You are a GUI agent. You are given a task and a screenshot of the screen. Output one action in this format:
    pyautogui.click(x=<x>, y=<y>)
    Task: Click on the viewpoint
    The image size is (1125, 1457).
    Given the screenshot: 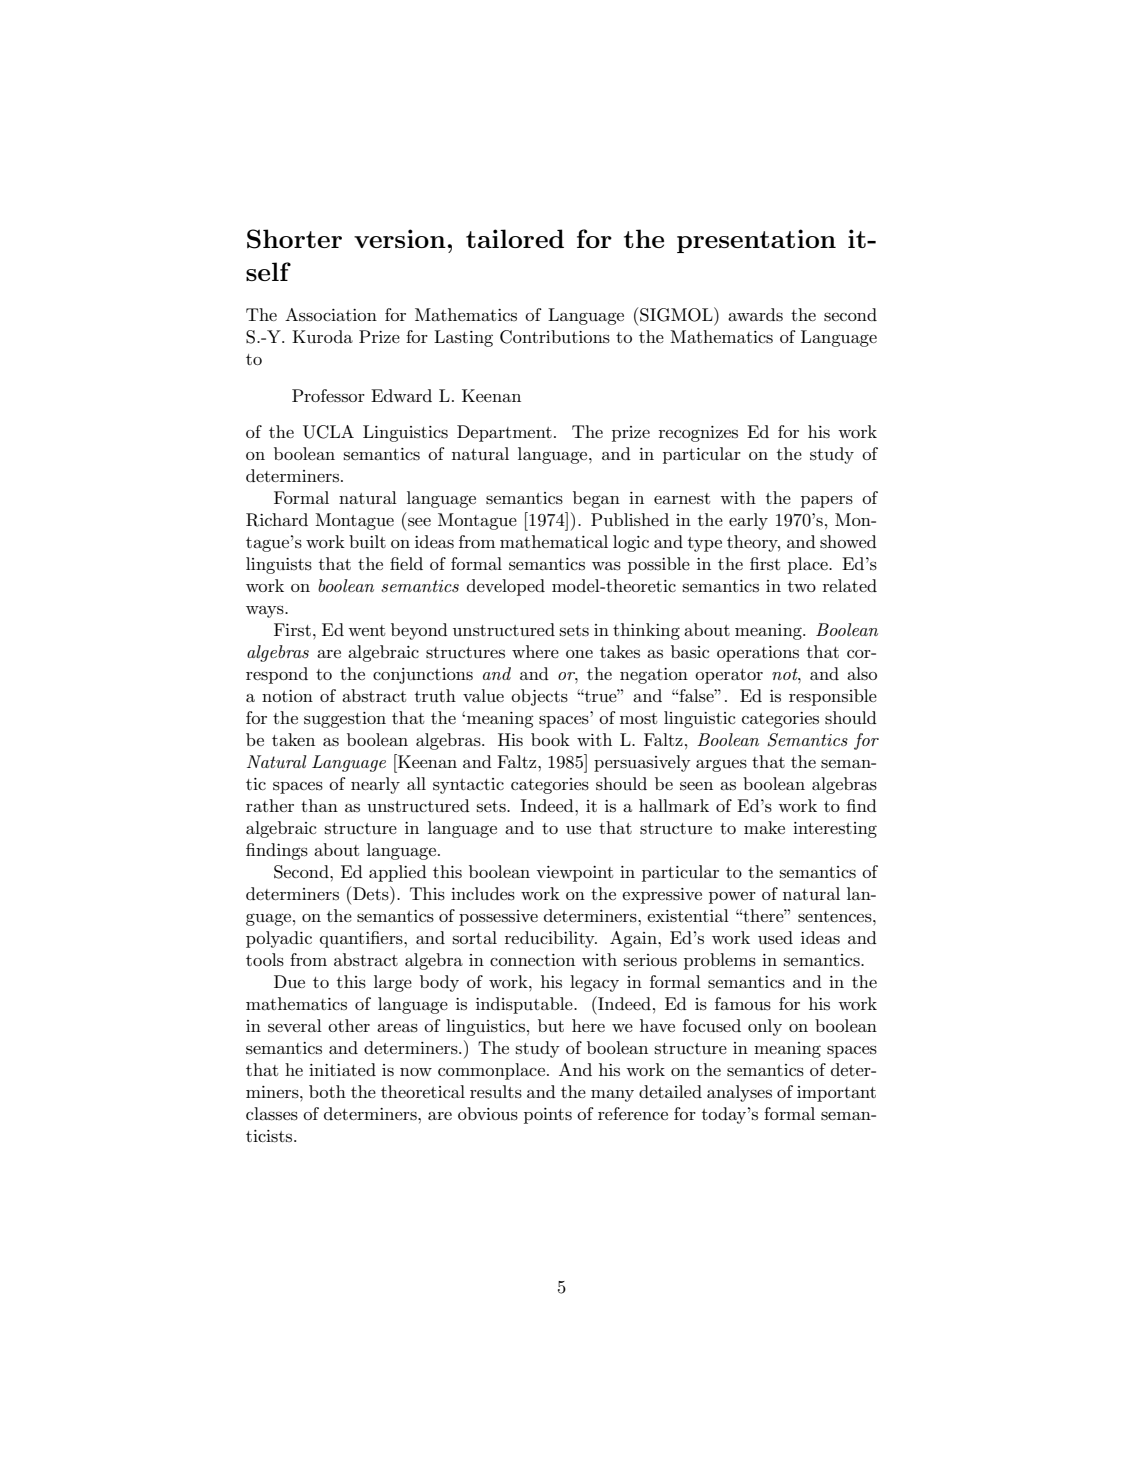 What is the action you would take?
    pyautogui.click(x=574, y=874)
